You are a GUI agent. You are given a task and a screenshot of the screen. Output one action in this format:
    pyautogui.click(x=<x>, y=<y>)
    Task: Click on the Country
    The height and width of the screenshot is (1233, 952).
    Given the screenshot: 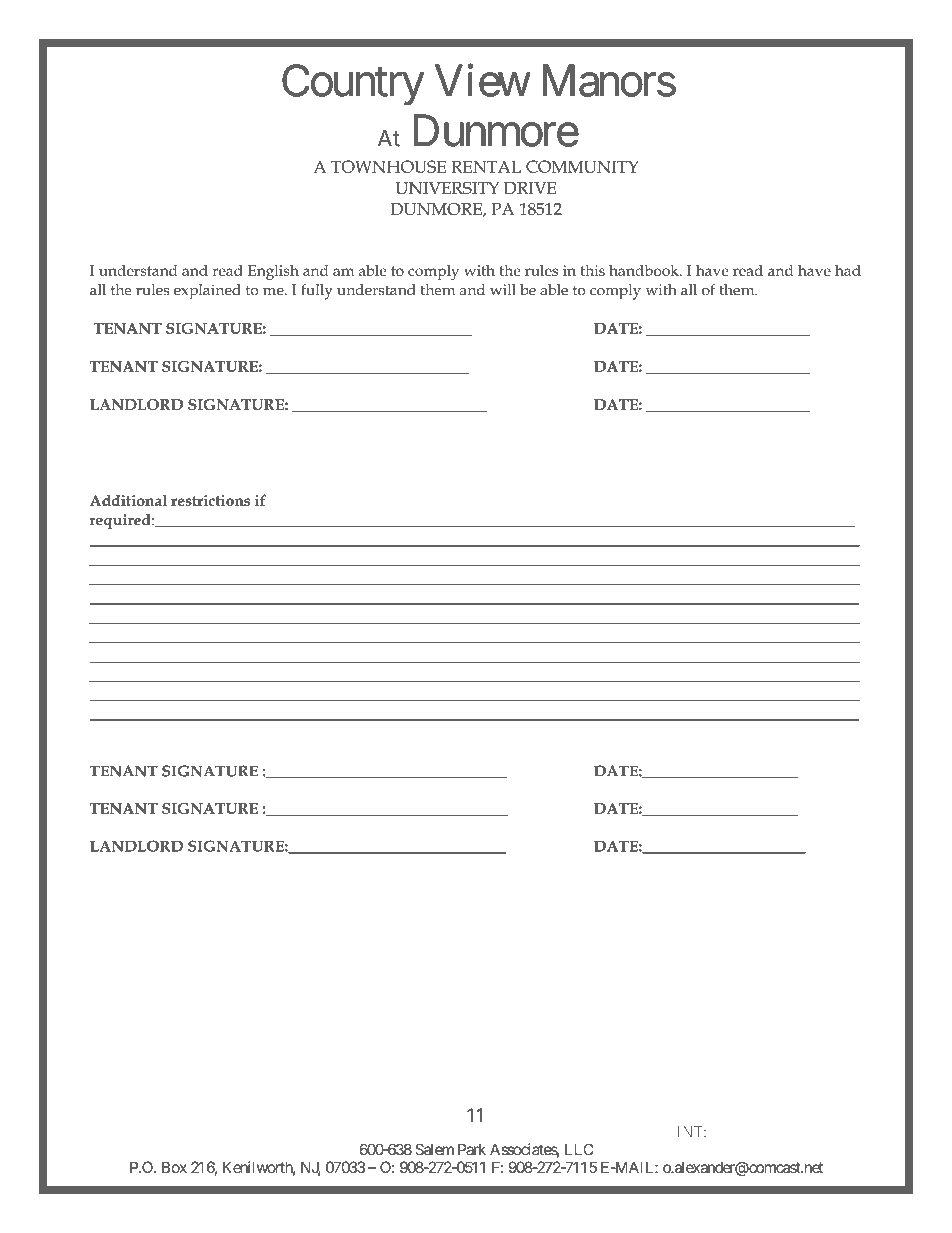 What is the action you would take?
    pyautogui.click(x=353, y=85)
